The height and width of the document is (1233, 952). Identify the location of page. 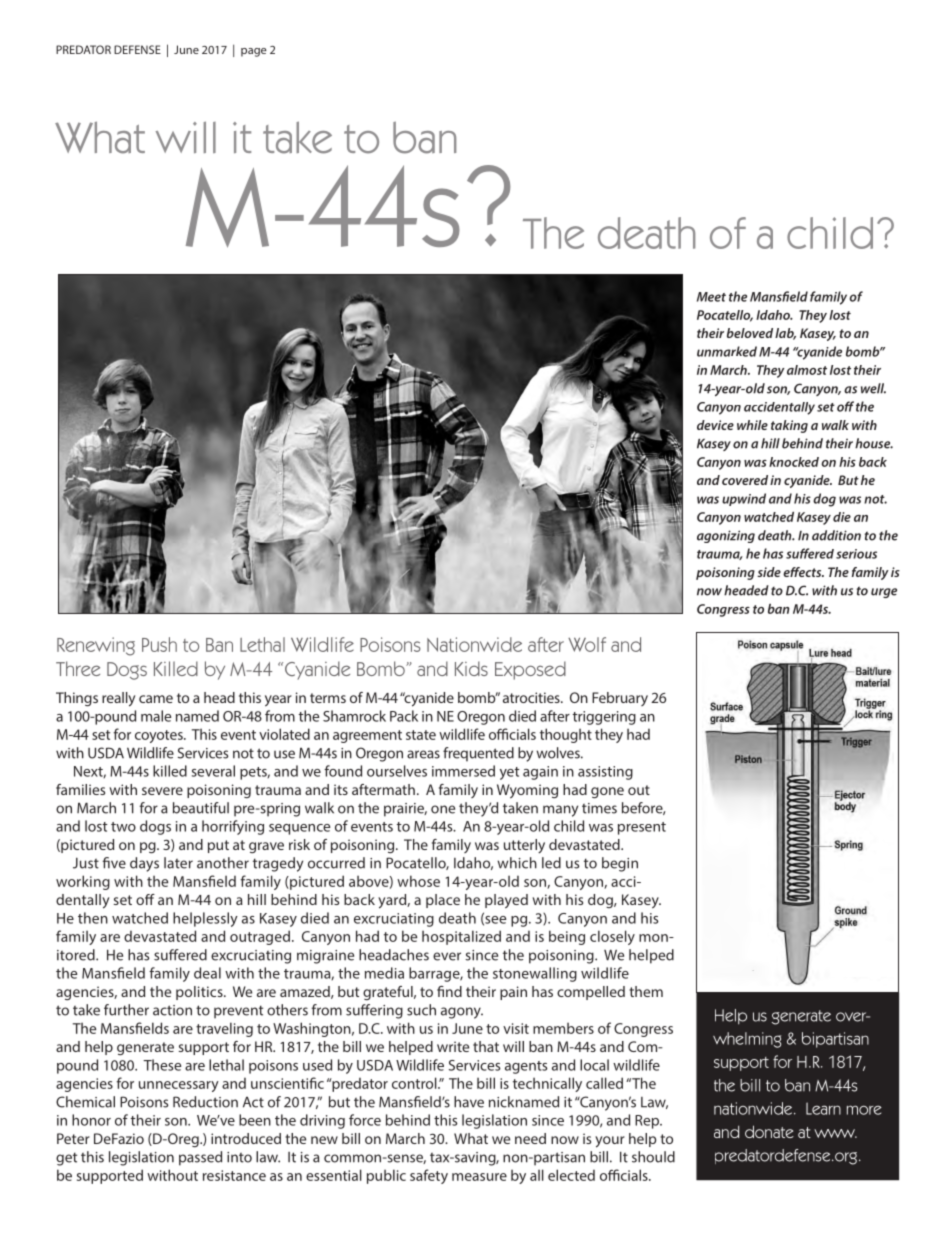
(254, 52).
